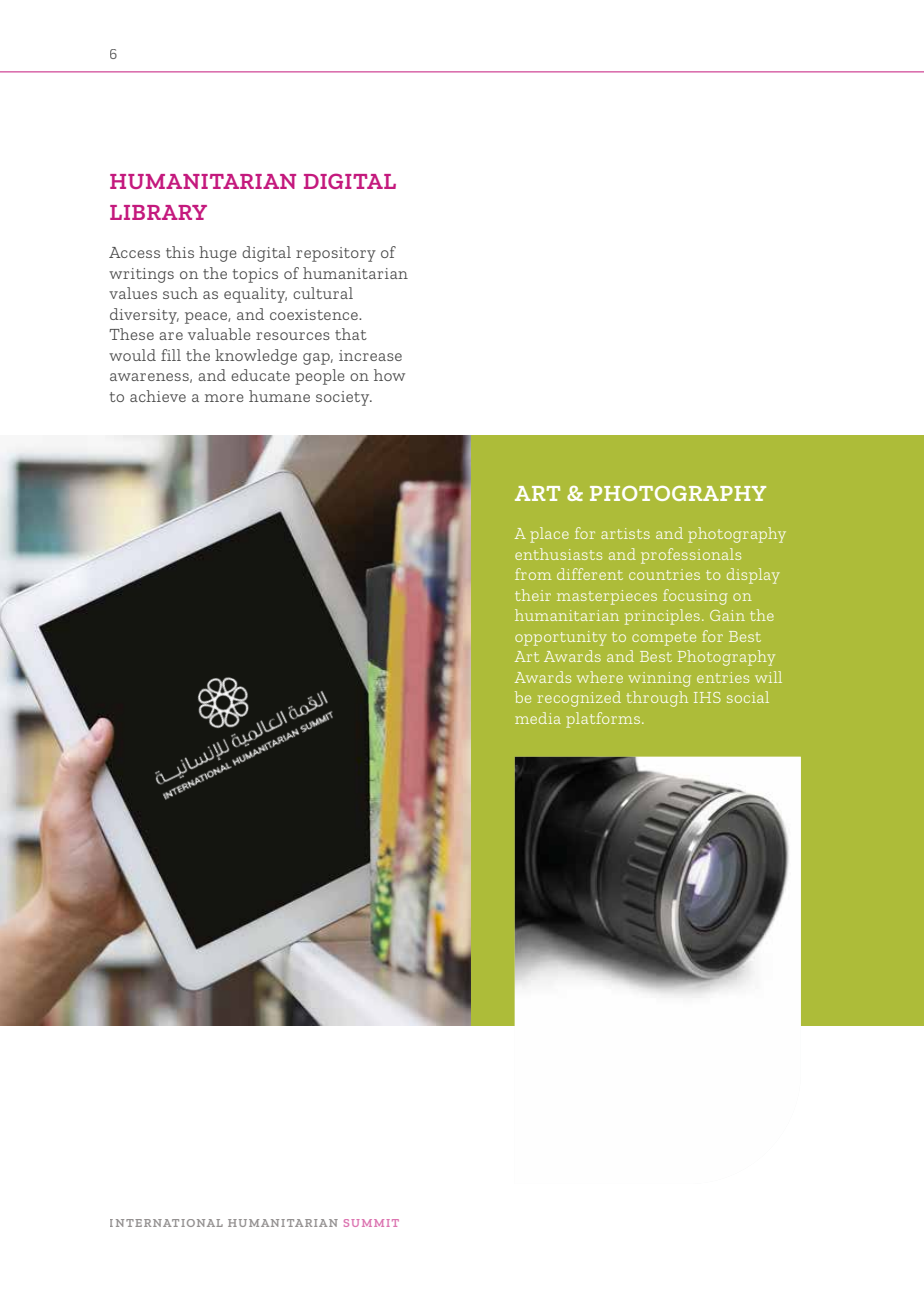 The image size is (924, 1308). I want to click on how, so click(389, 375).
